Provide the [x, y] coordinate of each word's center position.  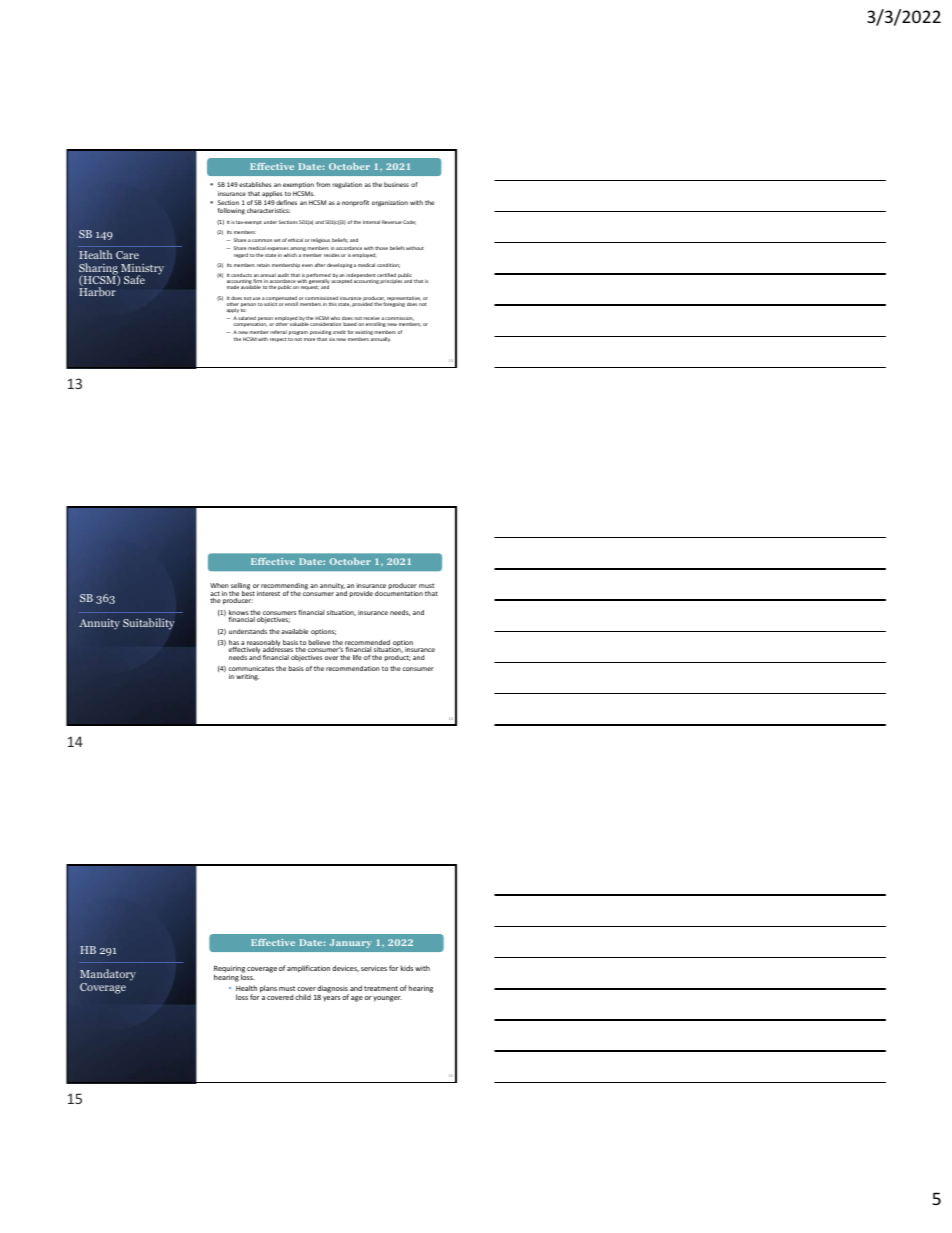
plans [268, 989]
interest [268, 593]
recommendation [353, 668]
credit [339, 332]
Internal [371, 222]
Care [127, 255]
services [374, 968]
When [219, 585]
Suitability [148, 624]
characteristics [268, 210]
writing [247, 677]
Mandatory [108, 976]
